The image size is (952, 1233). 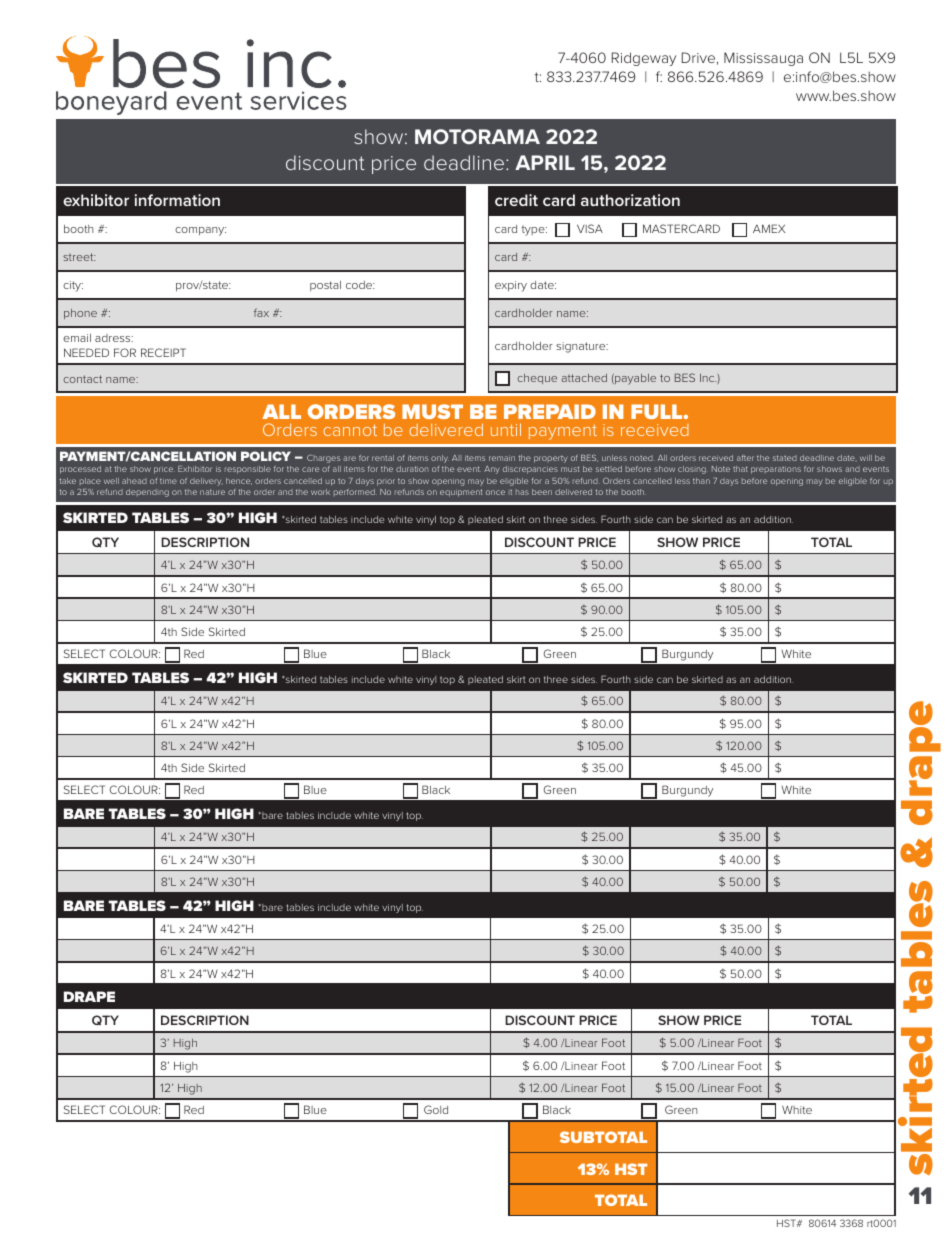 What do you see at coordinates (522, 492) in the document?
I see `has` at bounding box center [522, 492].
